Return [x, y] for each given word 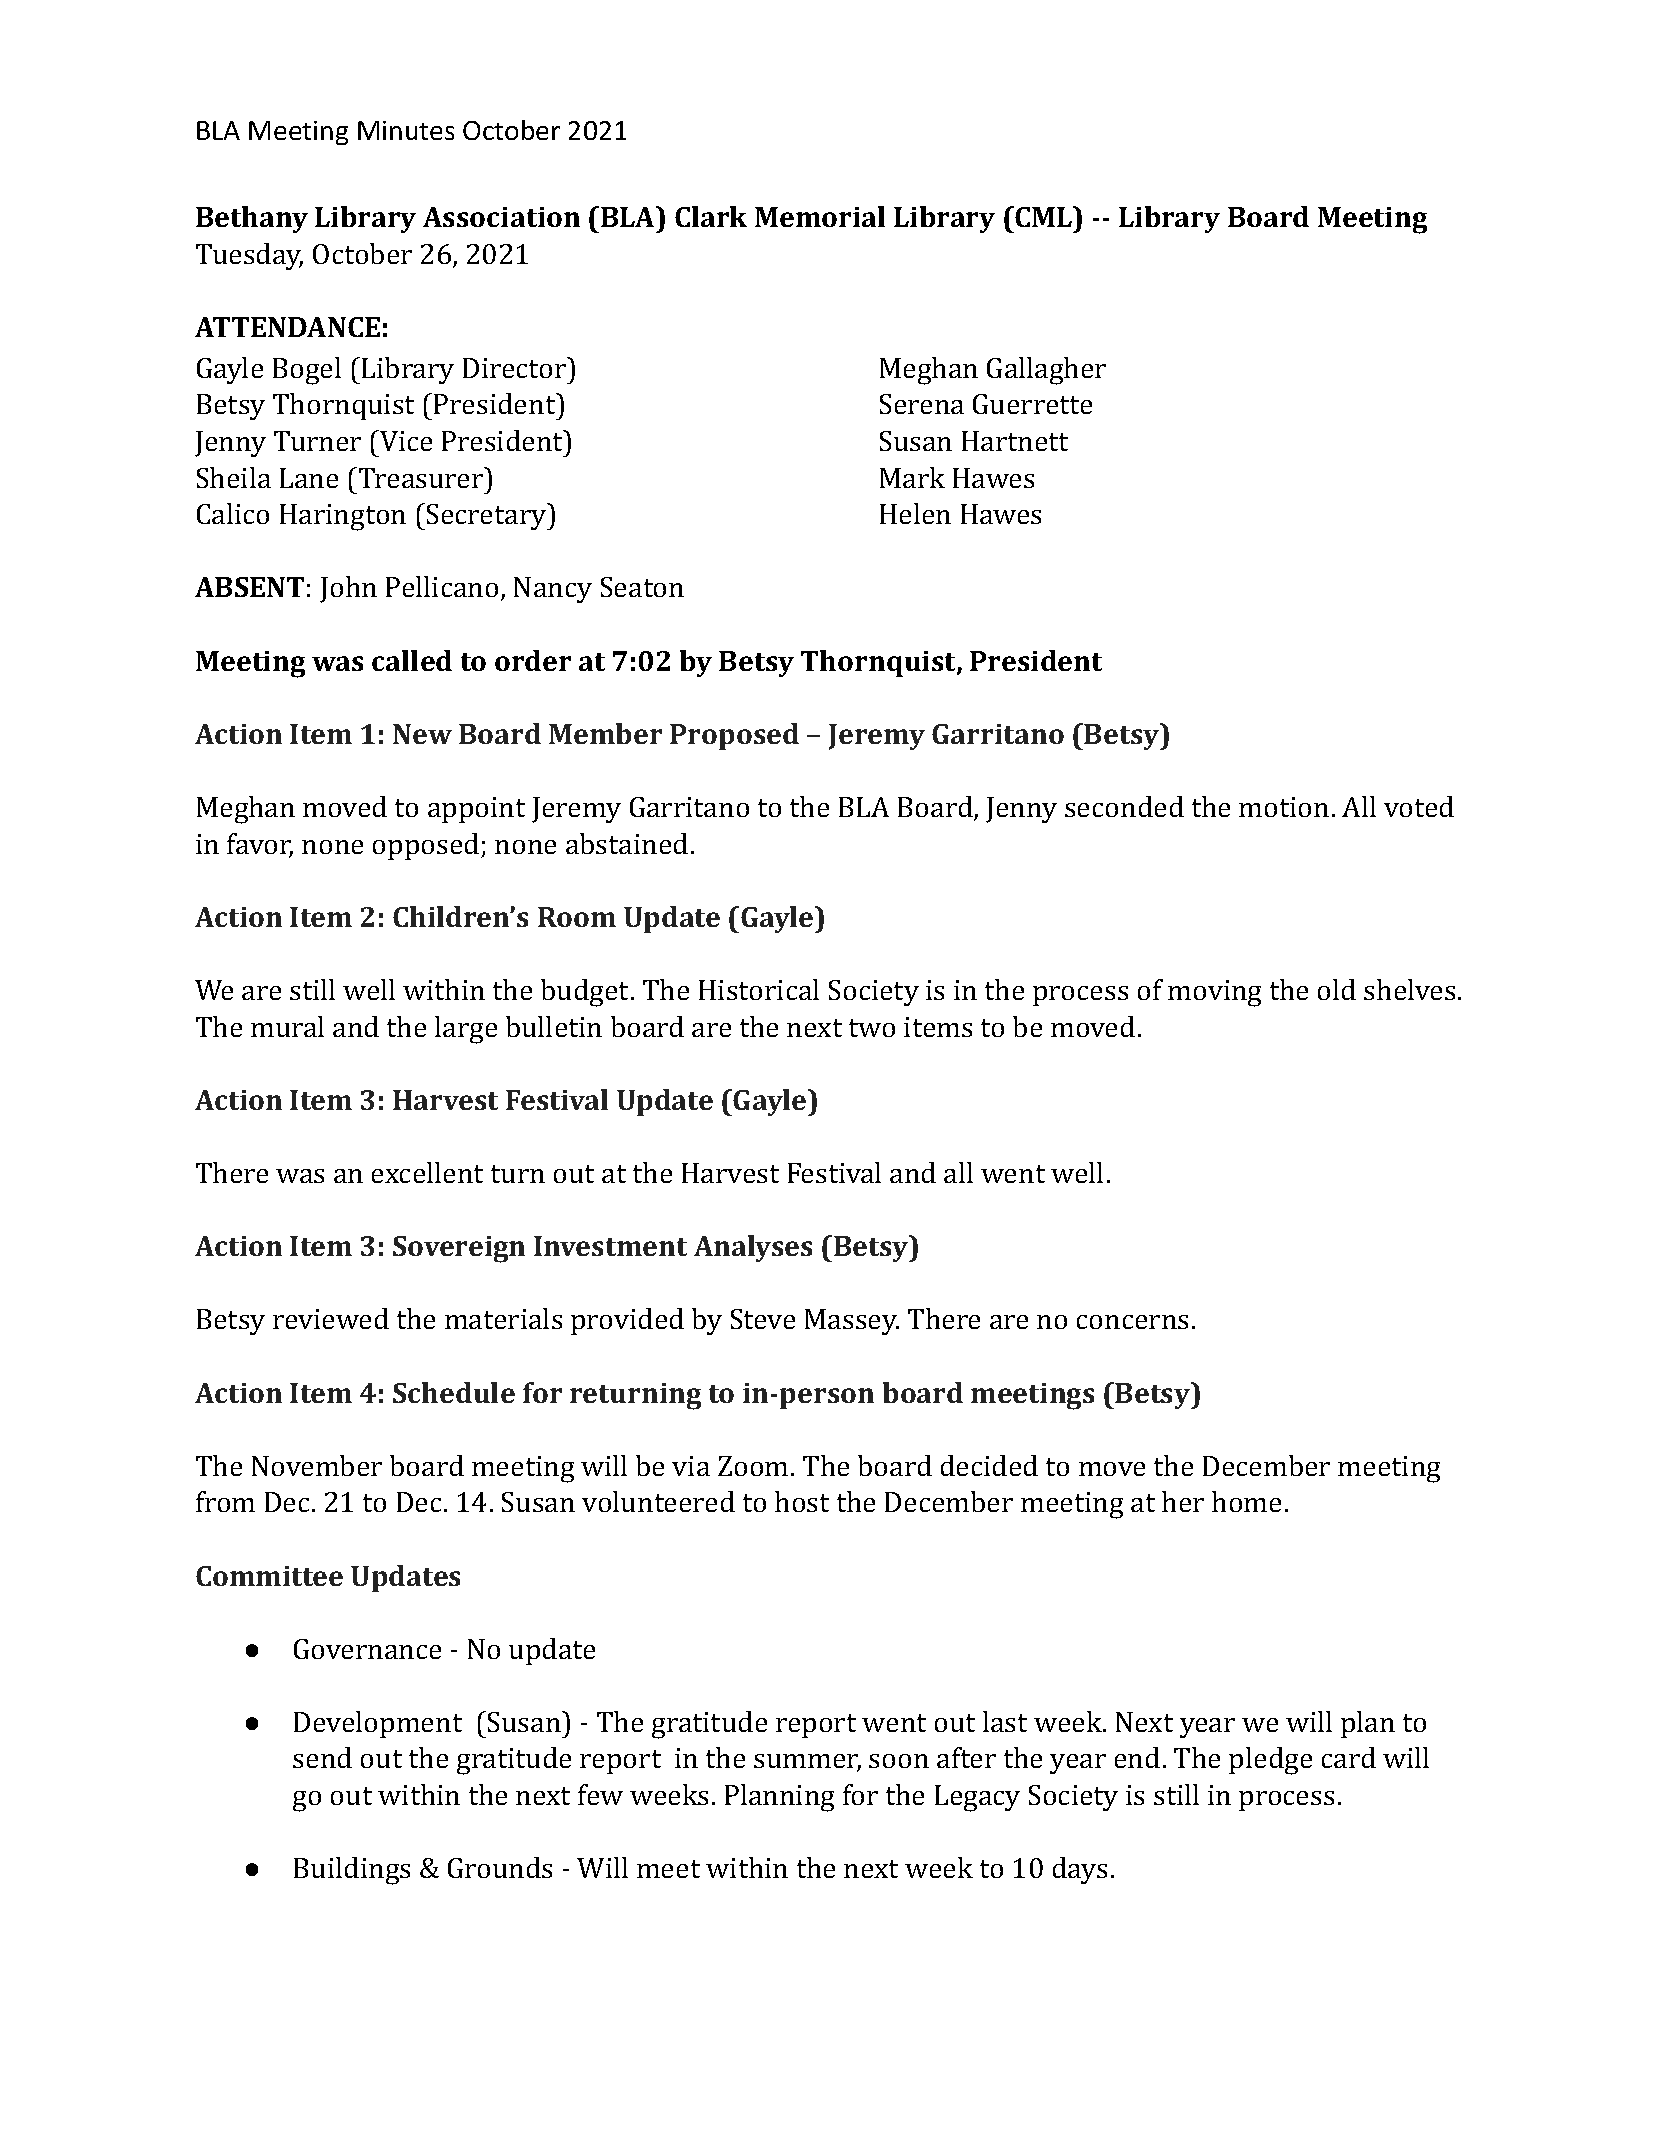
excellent [427, 1172]
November [317, 1465]
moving [1214, 993]
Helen [915, 513]
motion [1284, 807]
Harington [343, 517]
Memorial [820, 216]
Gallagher [1046, 371]
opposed [427, 846]
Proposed [734, 736]
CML [1044, 216]
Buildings [352, 1871]
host [802, 1501]
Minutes [406, 130]
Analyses [753, 1248]
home [1246, 1501]
